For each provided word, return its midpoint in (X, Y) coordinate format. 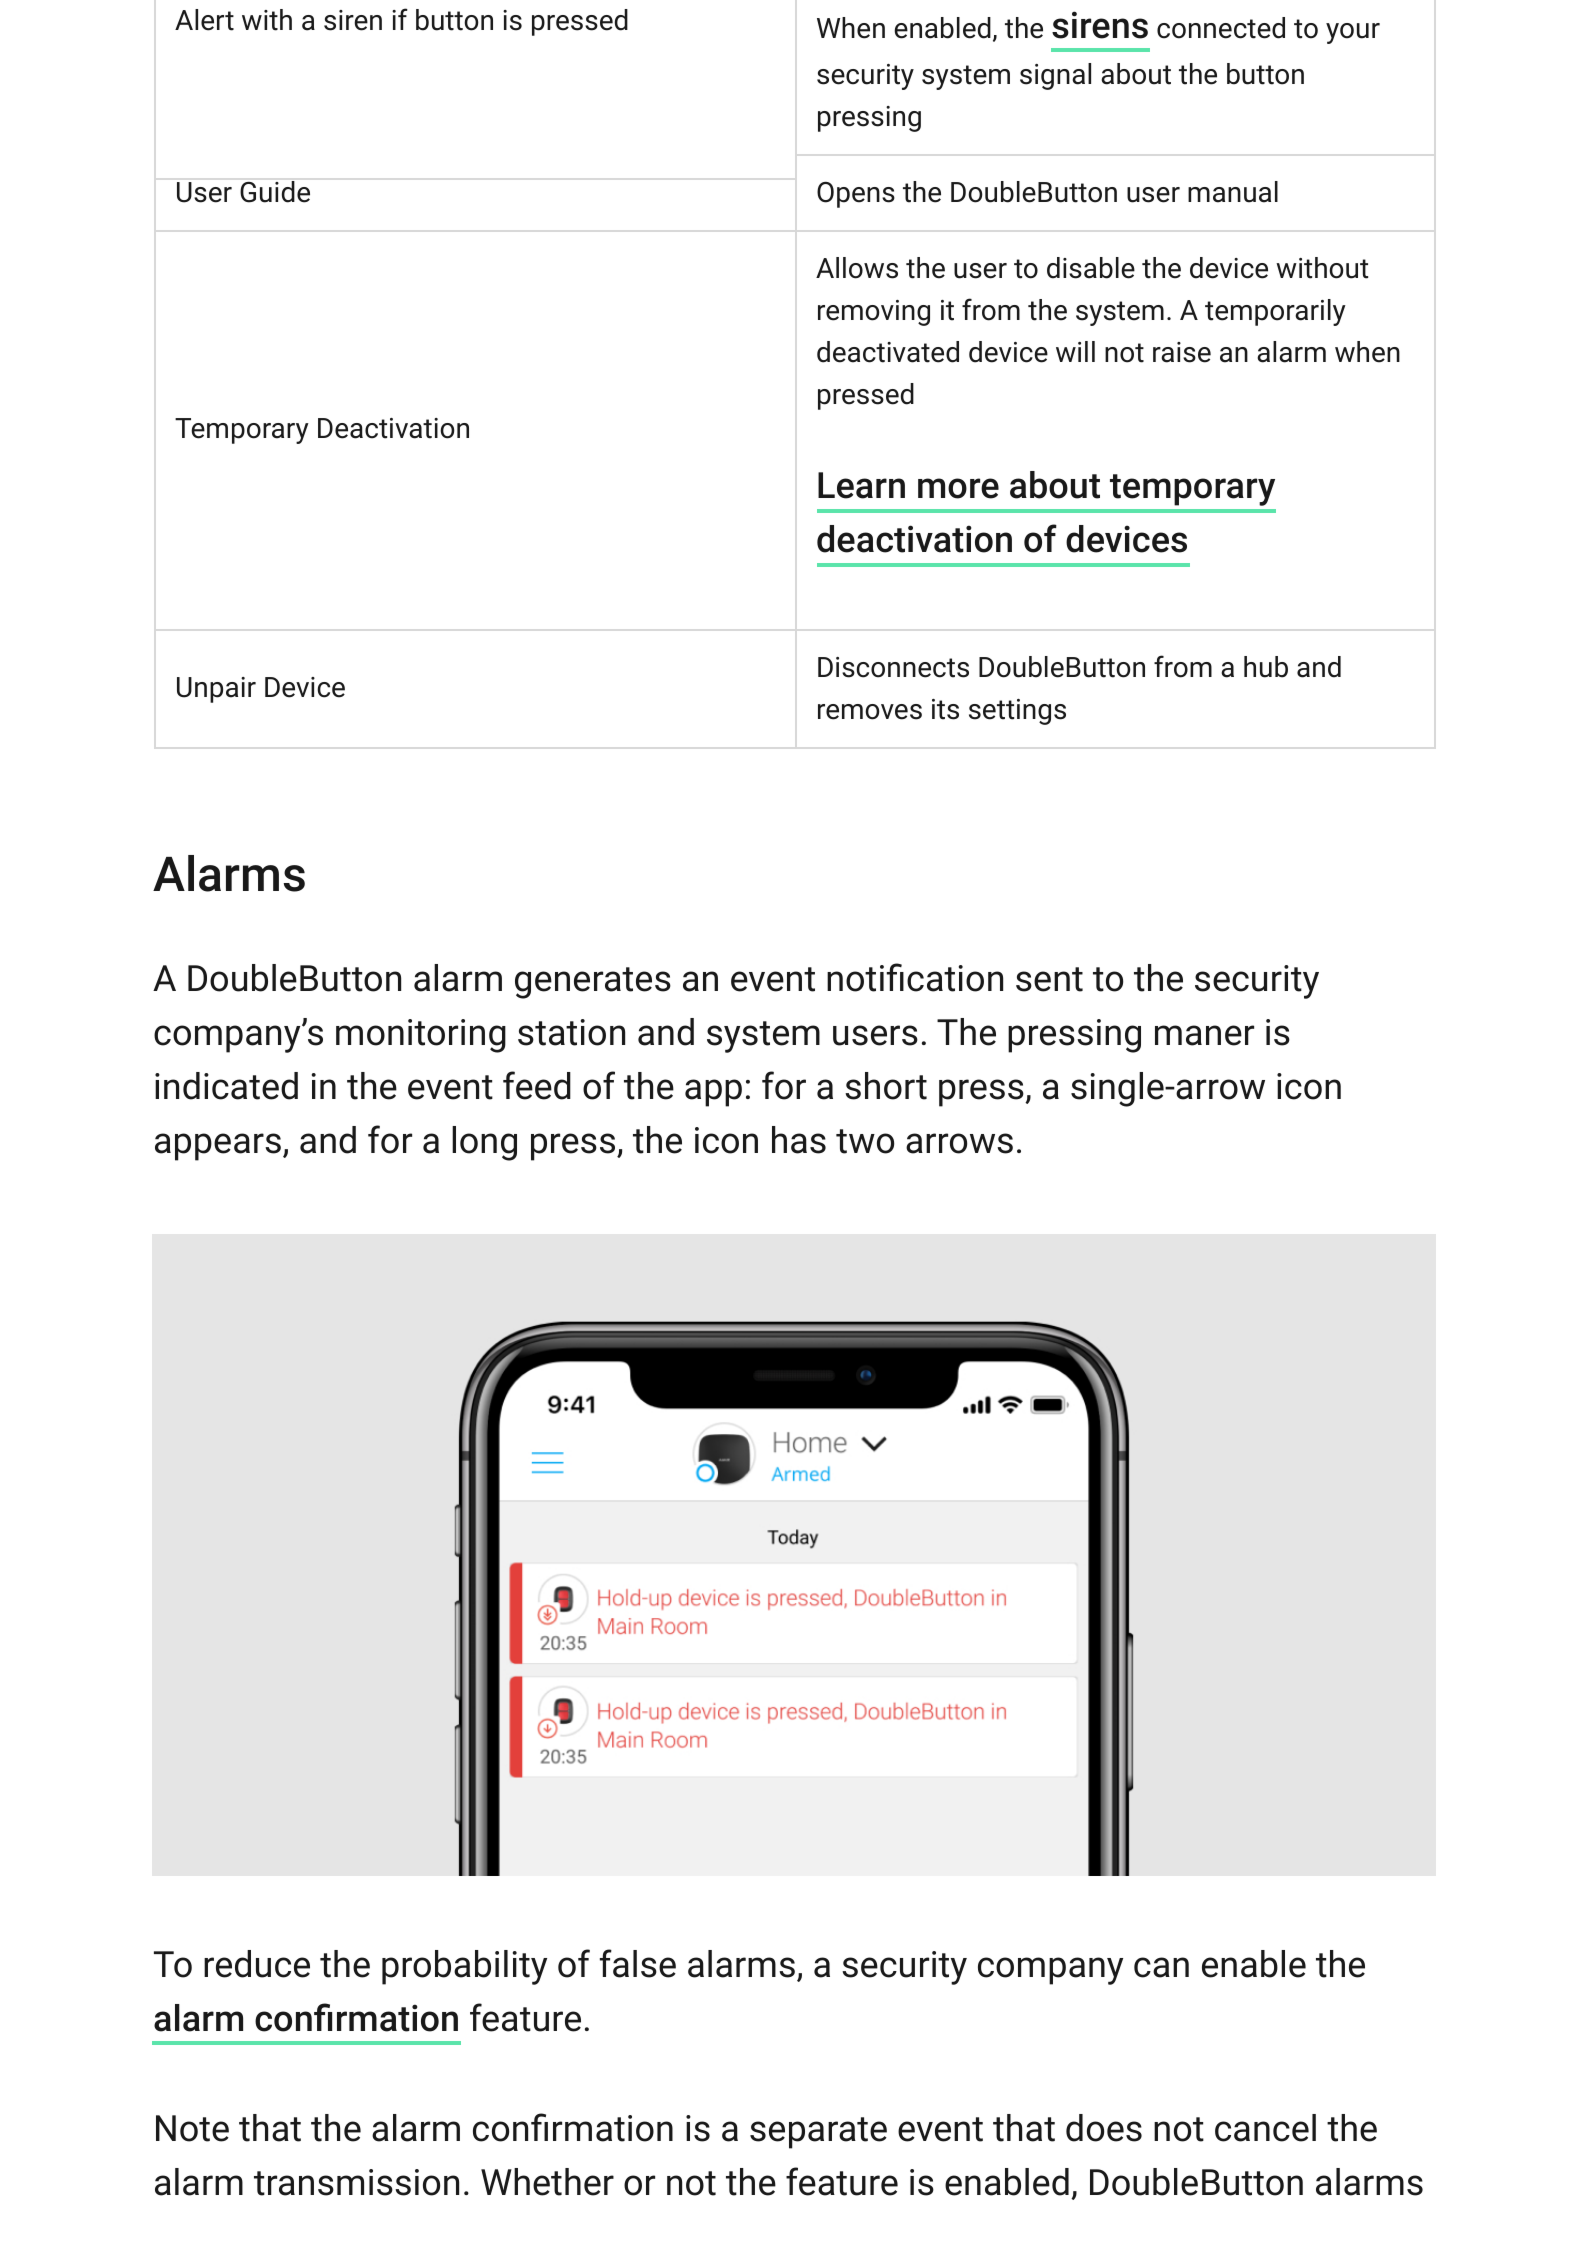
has (799, 1140)
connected (1221, 28)
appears (218, 1147)
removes (870, 712)
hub (1266, 667)
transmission (356, 2182)
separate (818, 2133)
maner (1204, 1035)
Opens (856, 195)
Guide (275, 192)
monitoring (421, 1036)
